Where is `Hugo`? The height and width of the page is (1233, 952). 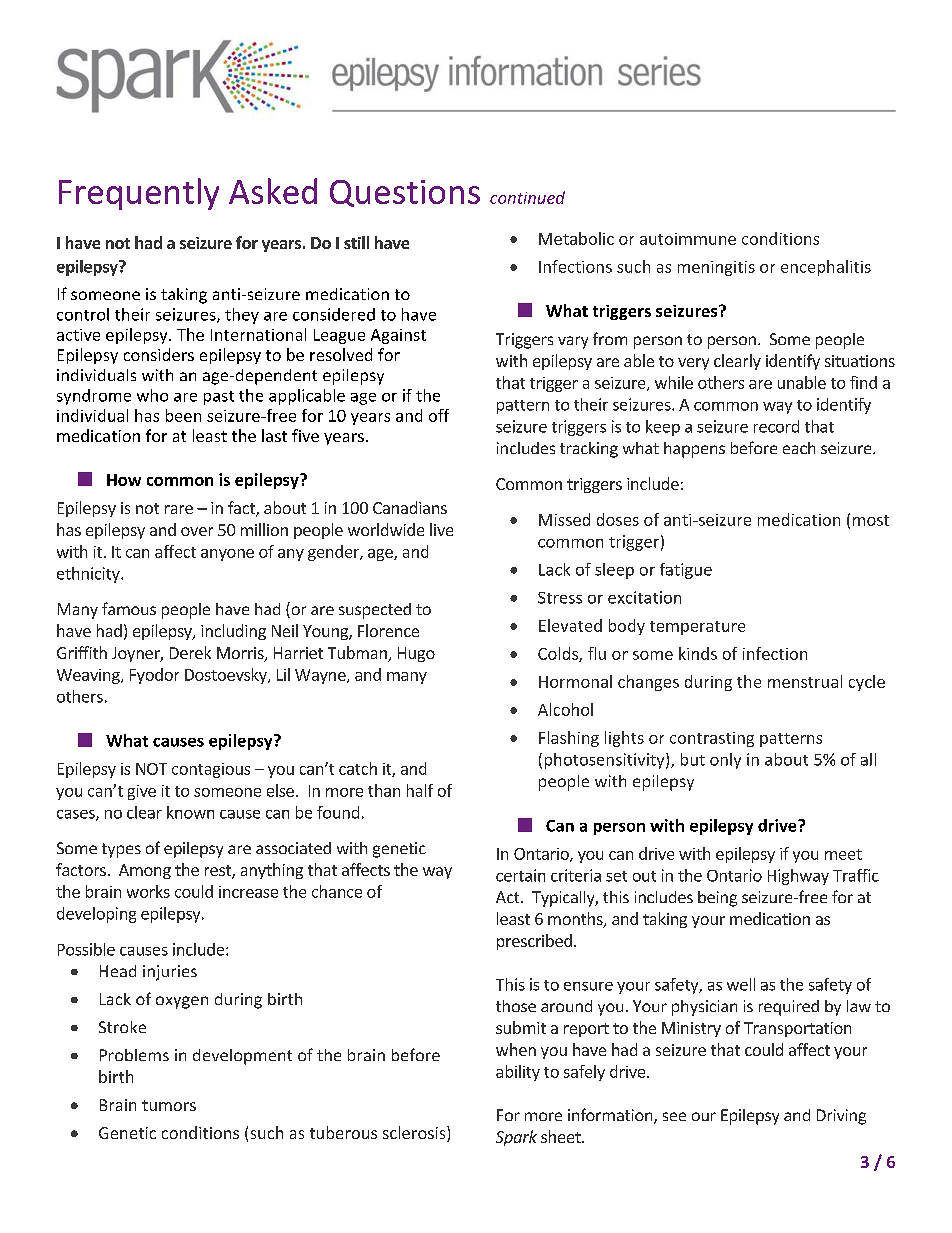 Hugo is located at coordinates (416, 654).
